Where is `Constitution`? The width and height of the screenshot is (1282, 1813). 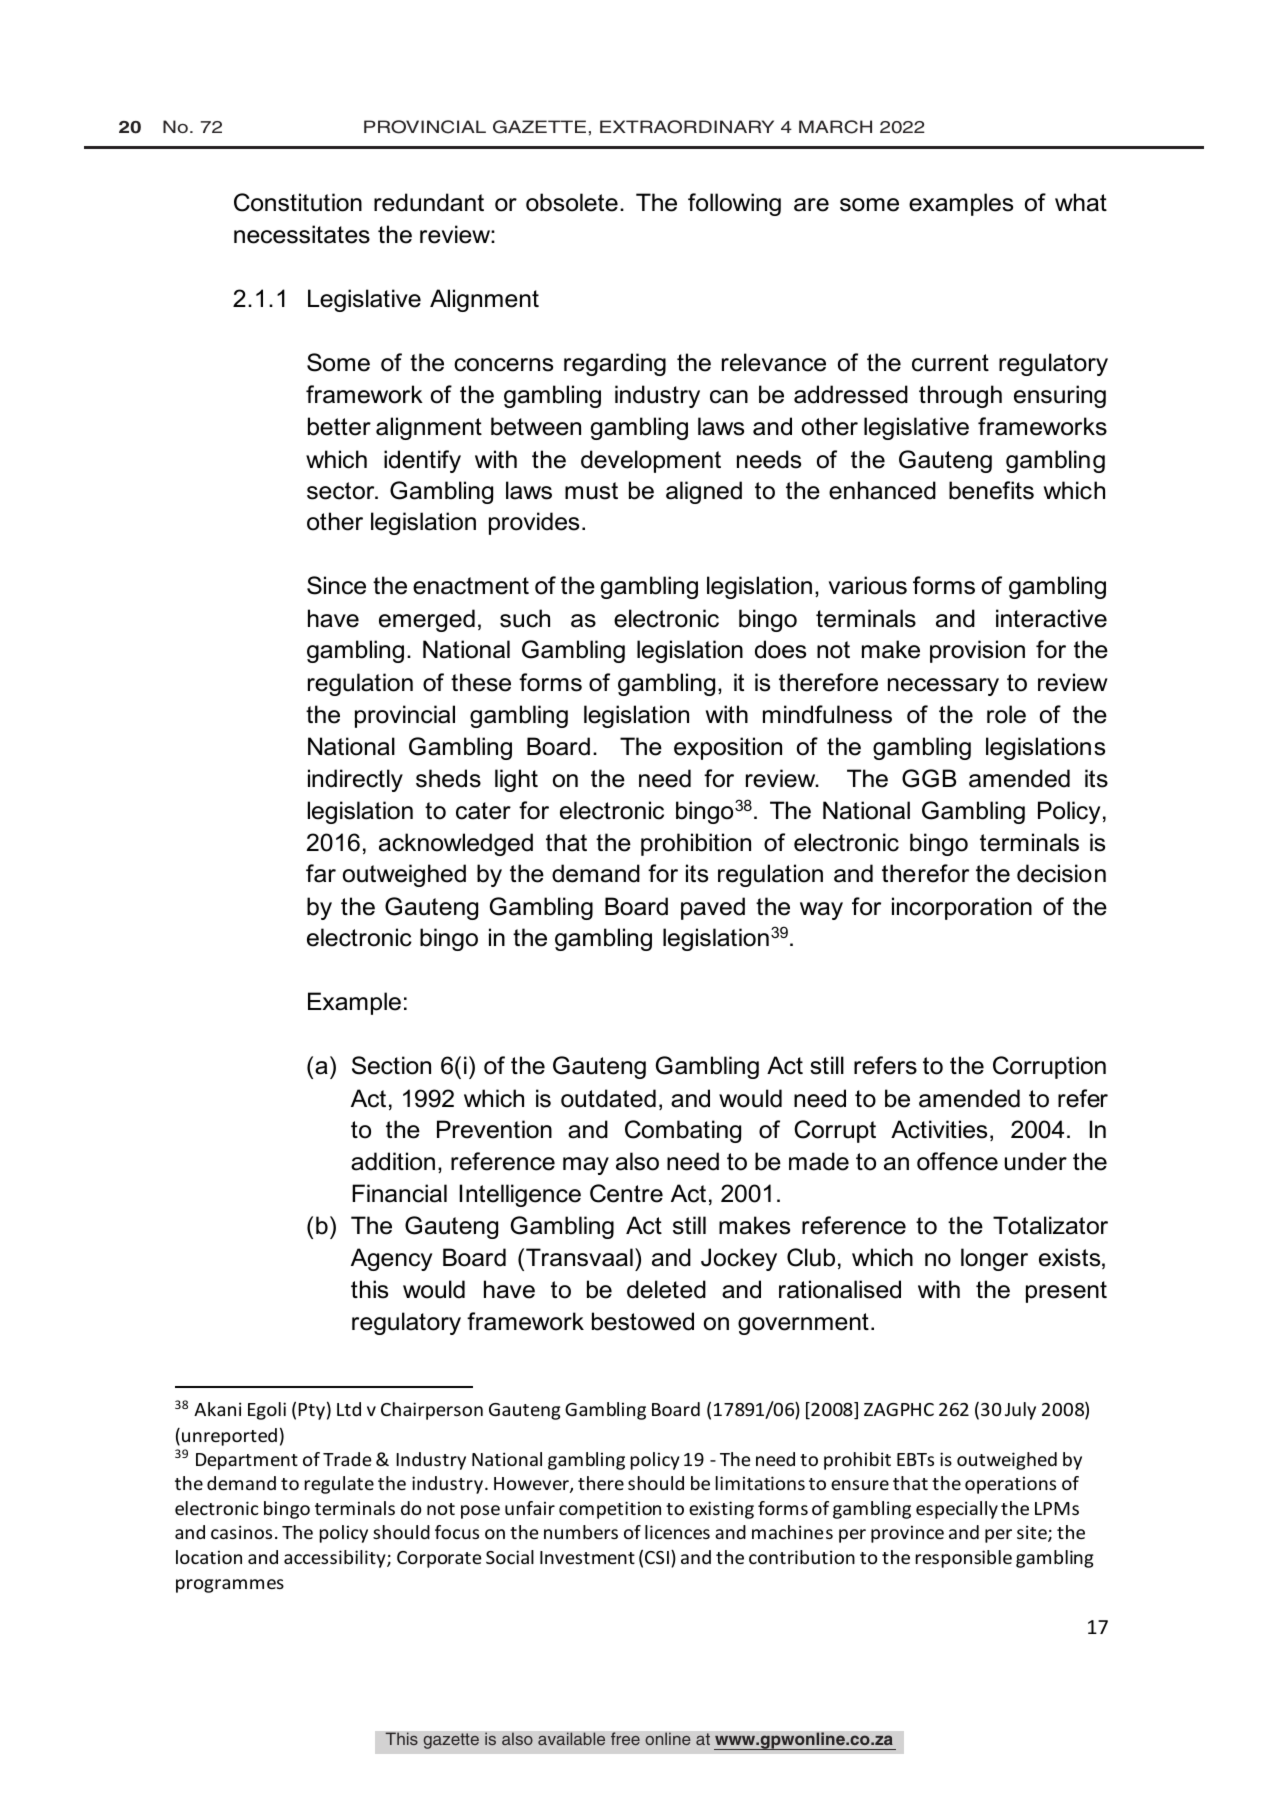 Constitution is located at coordinates (298, 202).
